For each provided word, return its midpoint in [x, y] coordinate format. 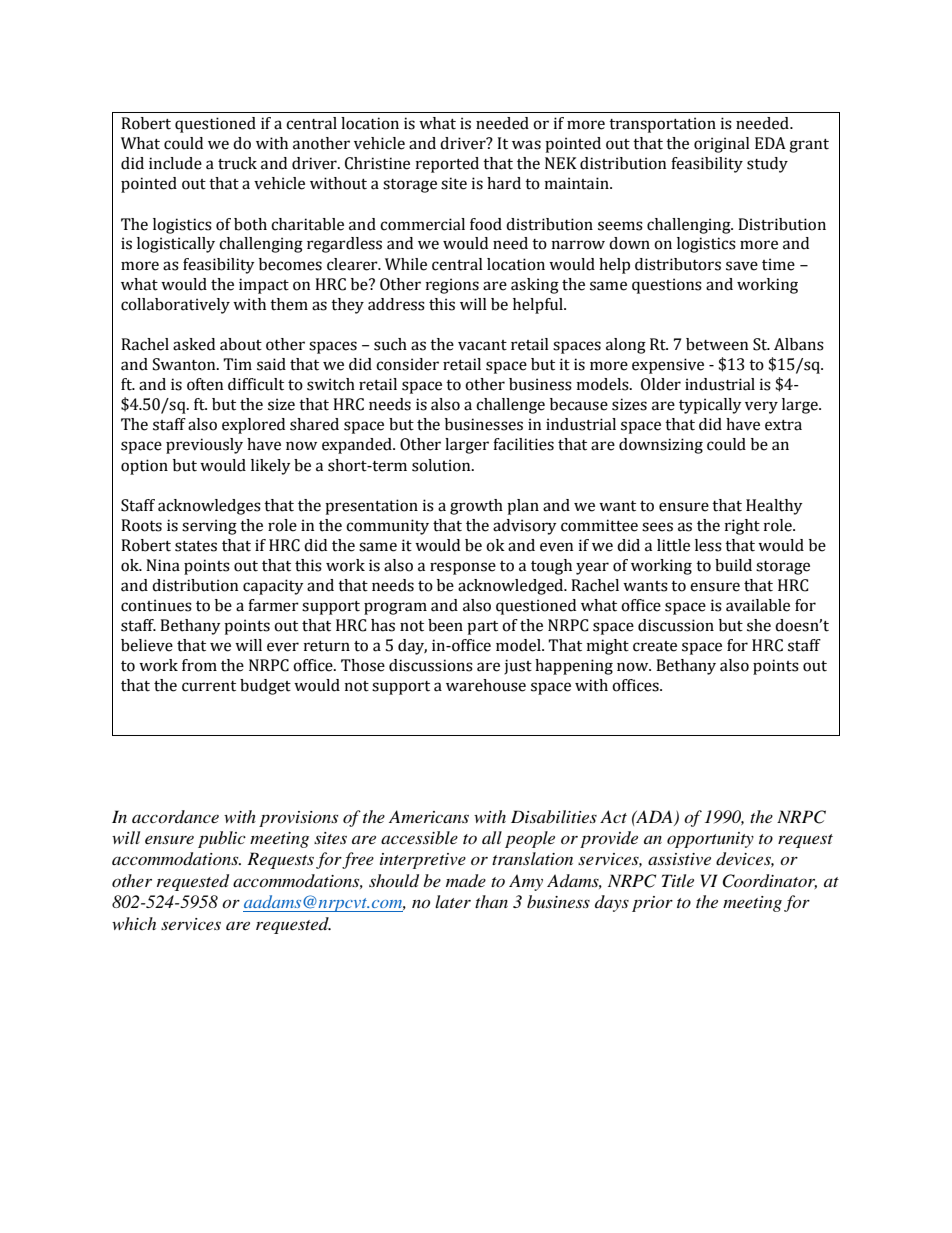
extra [783, 425]
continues [156, 605]
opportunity [710, 840]
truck [237, 163]
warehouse [486, 685]
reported [447, 165]
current [209, 686]
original [722, 145]
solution [442, 465]
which [134, 923]
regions [452, 286]
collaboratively [175, 306]
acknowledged [512, 587]
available [758, 605]
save [742, 266]
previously [204, 446]
